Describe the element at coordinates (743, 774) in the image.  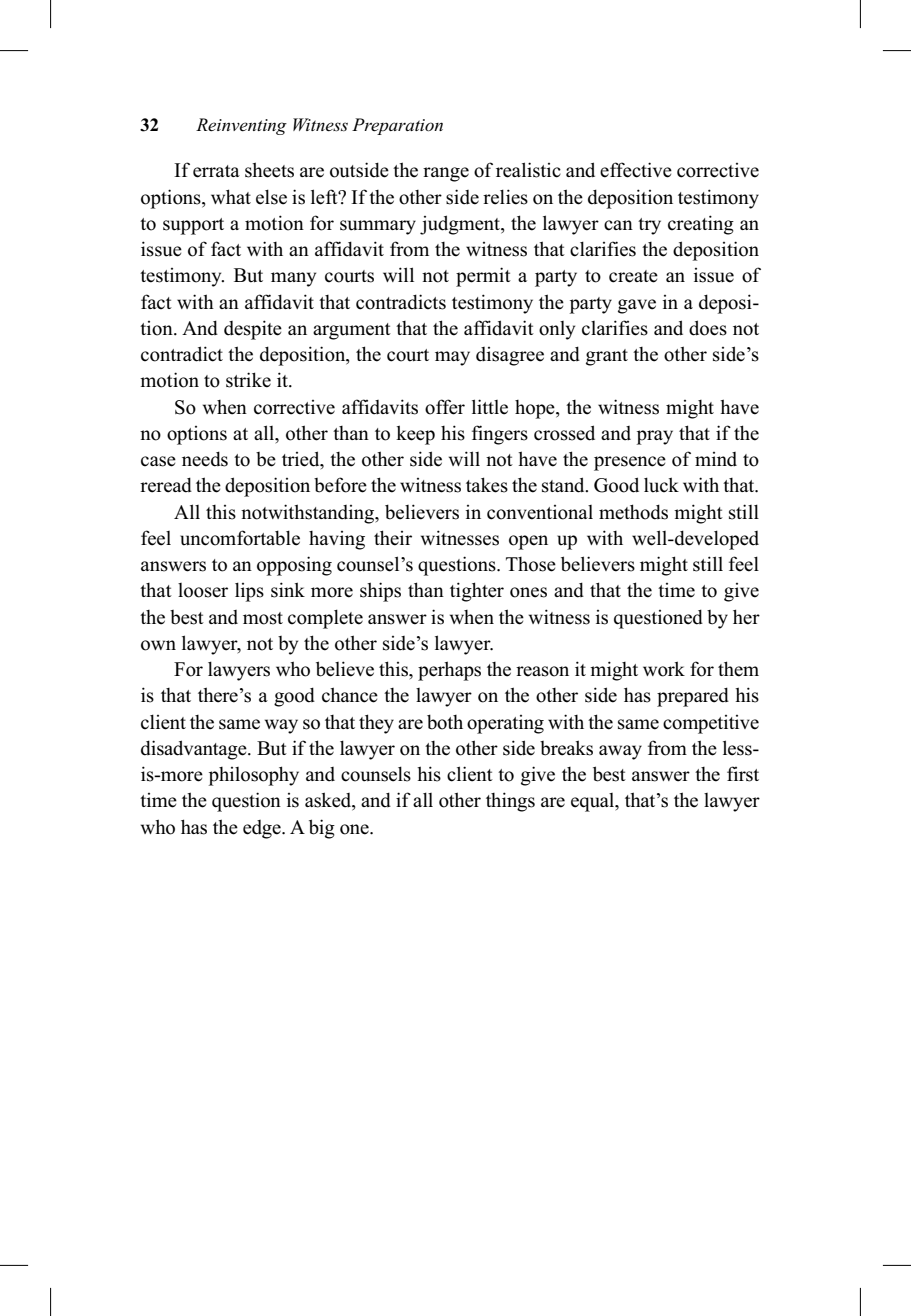
I see `first` at that location.
